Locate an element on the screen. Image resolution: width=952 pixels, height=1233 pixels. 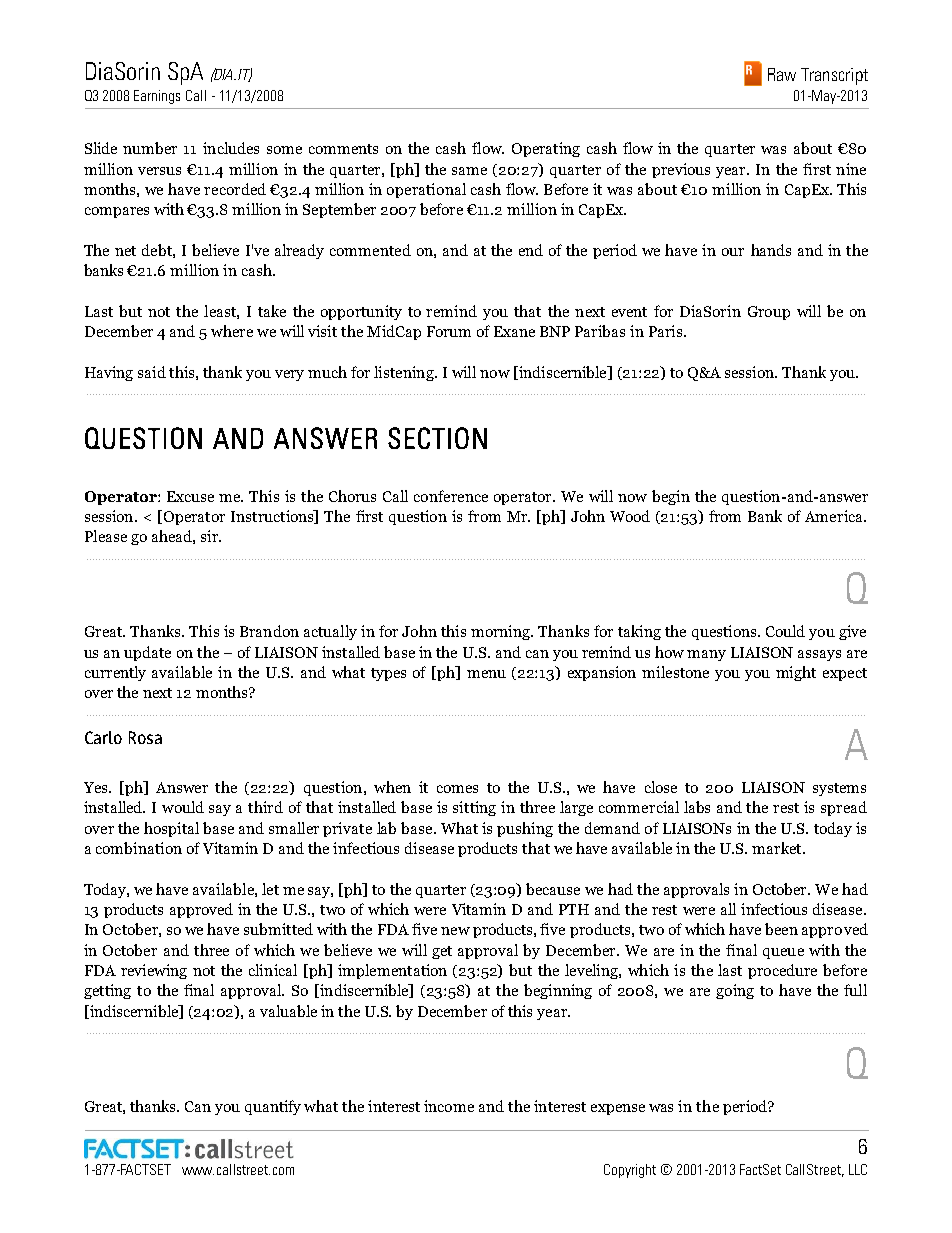
same is located at coordinates (469, 171).
